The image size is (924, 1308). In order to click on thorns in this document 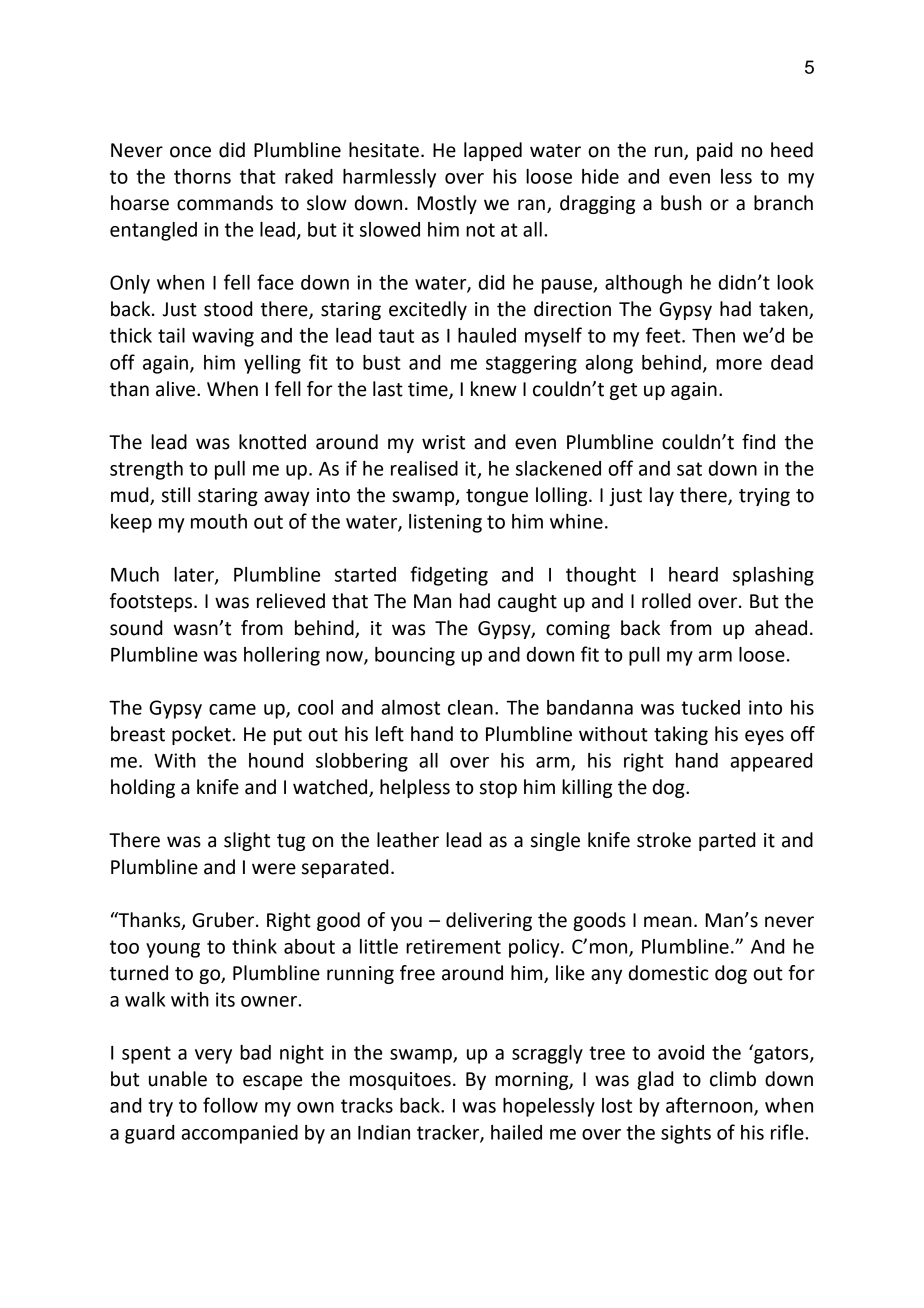, I will do `click(202, 176)`.
